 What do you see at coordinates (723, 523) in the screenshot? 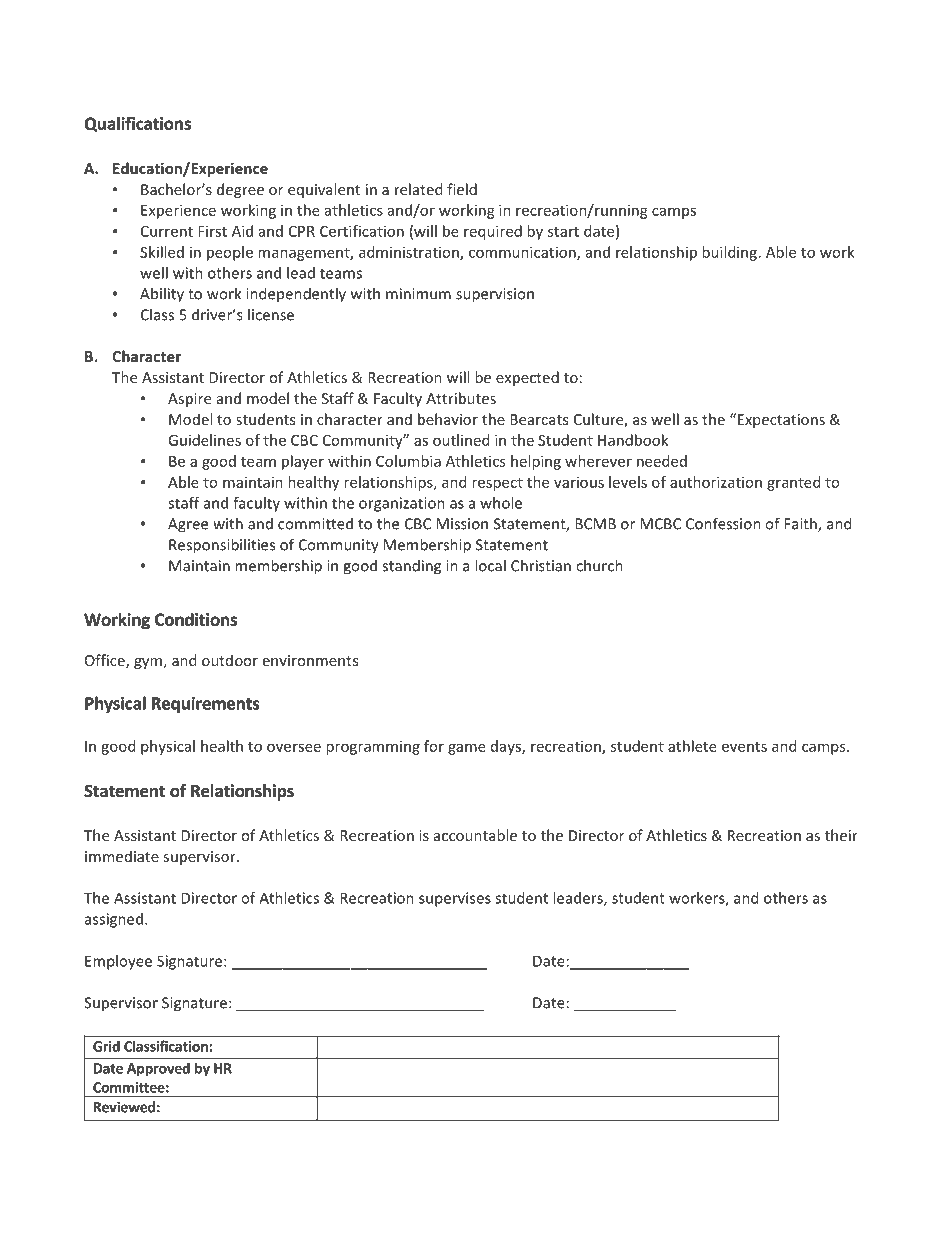
I see `Confession` at bounding box center [723, 523].
